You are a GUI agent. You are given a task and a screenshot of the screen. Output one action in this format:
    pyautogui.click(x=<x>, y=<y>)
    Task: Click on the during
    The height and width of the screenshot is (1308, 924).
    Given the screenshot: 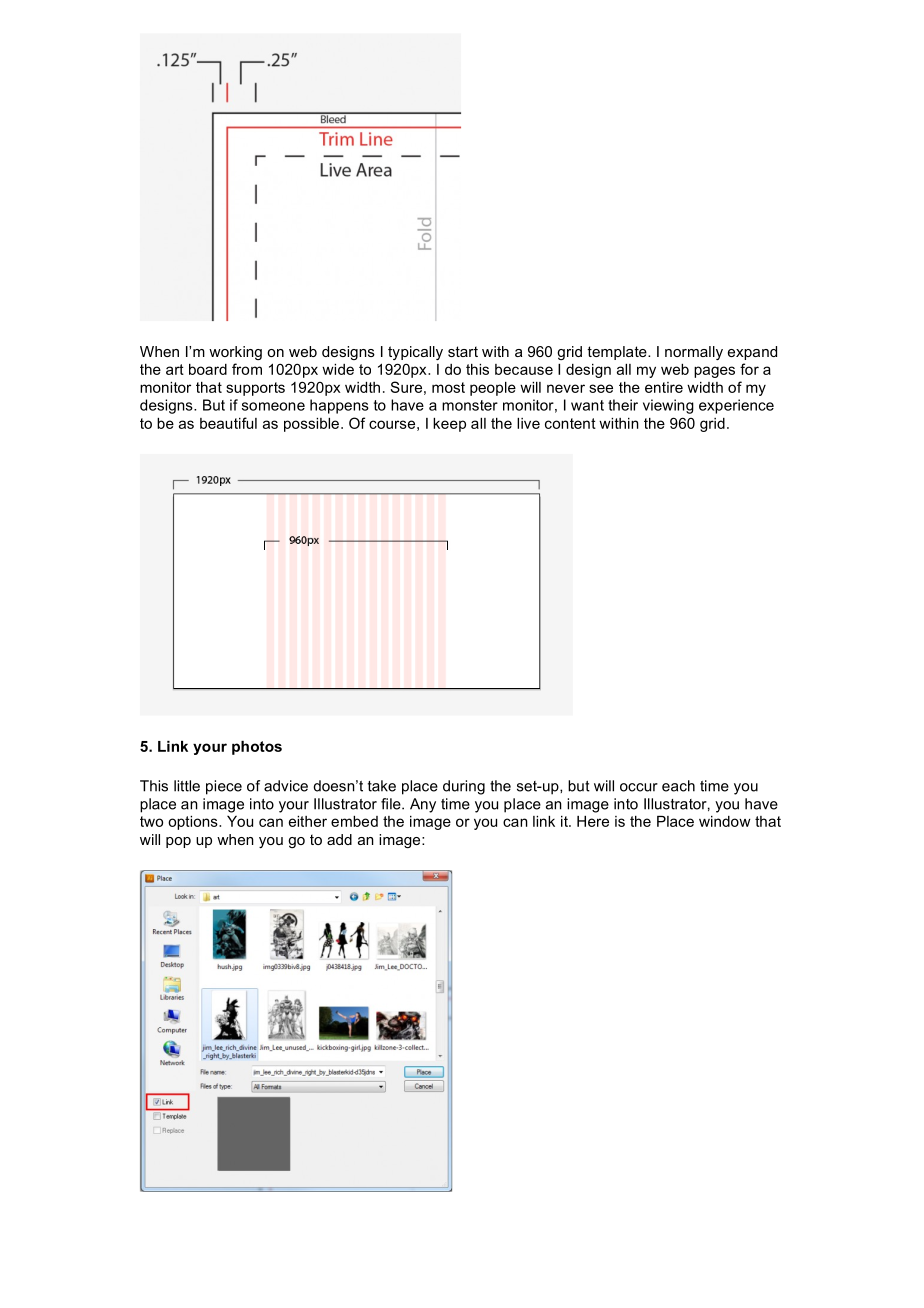 What is the action you would take?
    pyautogui.click(x=464, y=787)
